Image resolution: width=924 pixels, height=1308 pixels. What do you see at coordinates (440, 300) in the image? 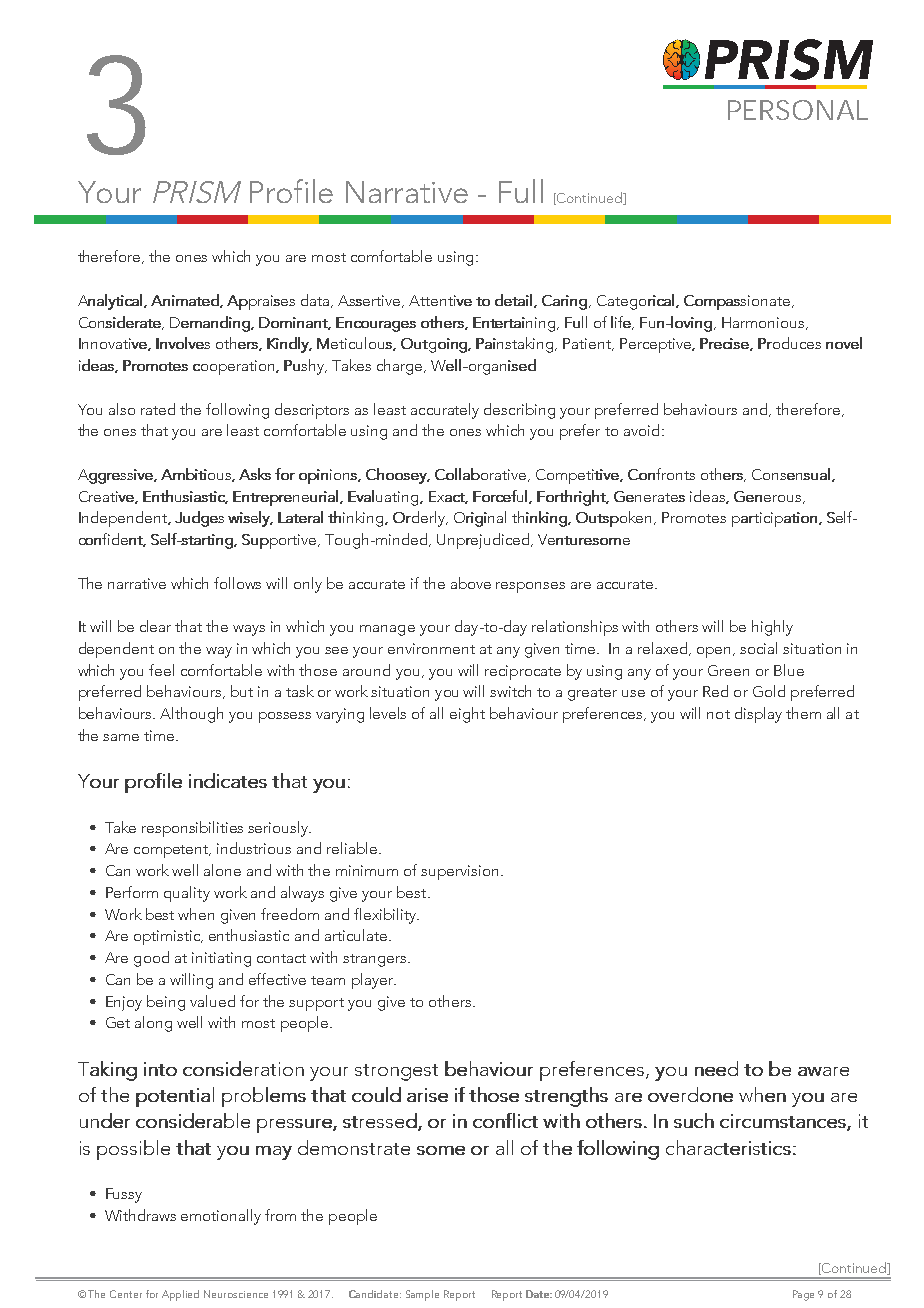
I see `Attentive` at bounding box center [440, 300].
